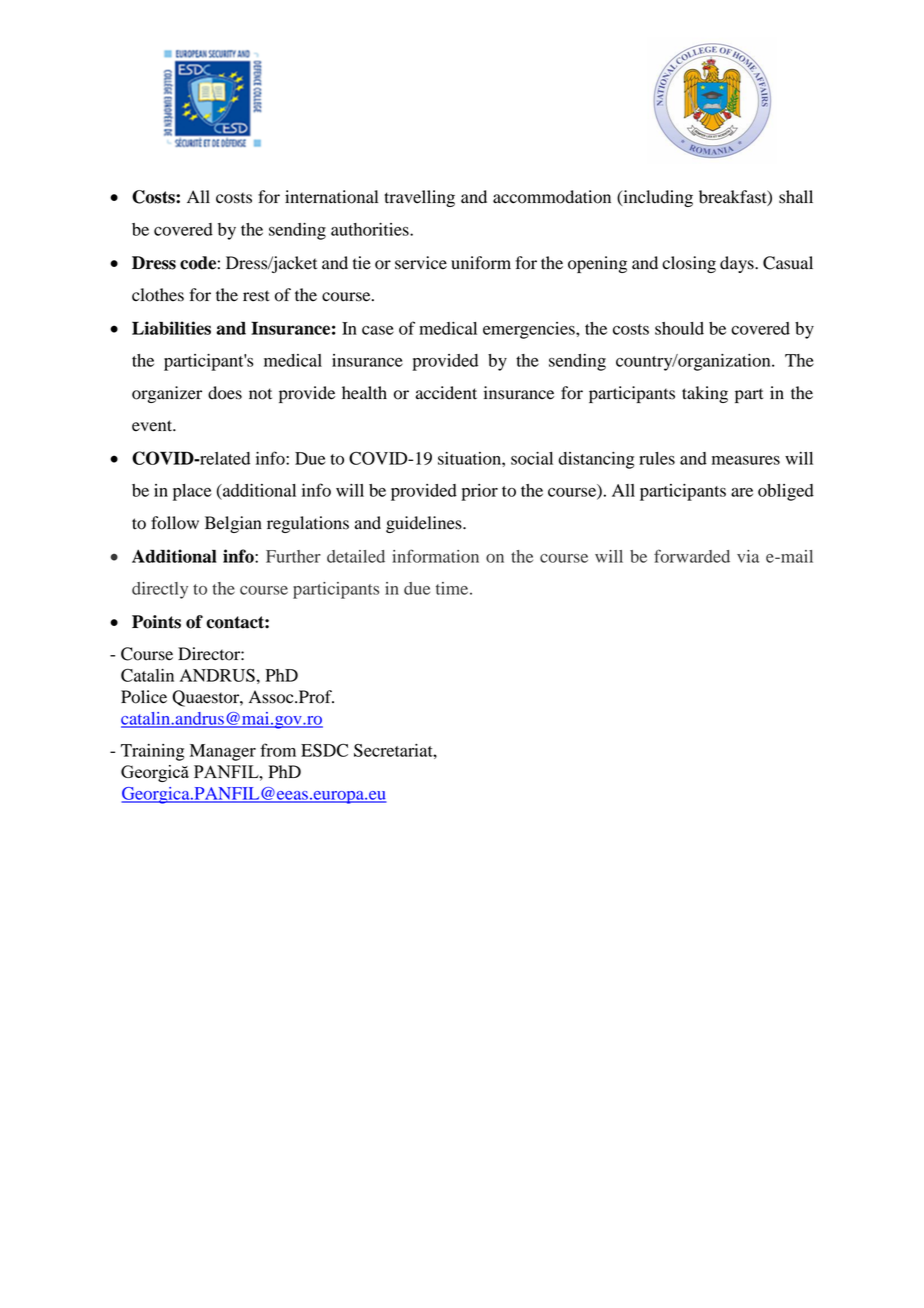 This image has height=1308, width=924. What do you see at coordinates (679, 328) in the image?
I see `should` at bounding box center [679, 328].
